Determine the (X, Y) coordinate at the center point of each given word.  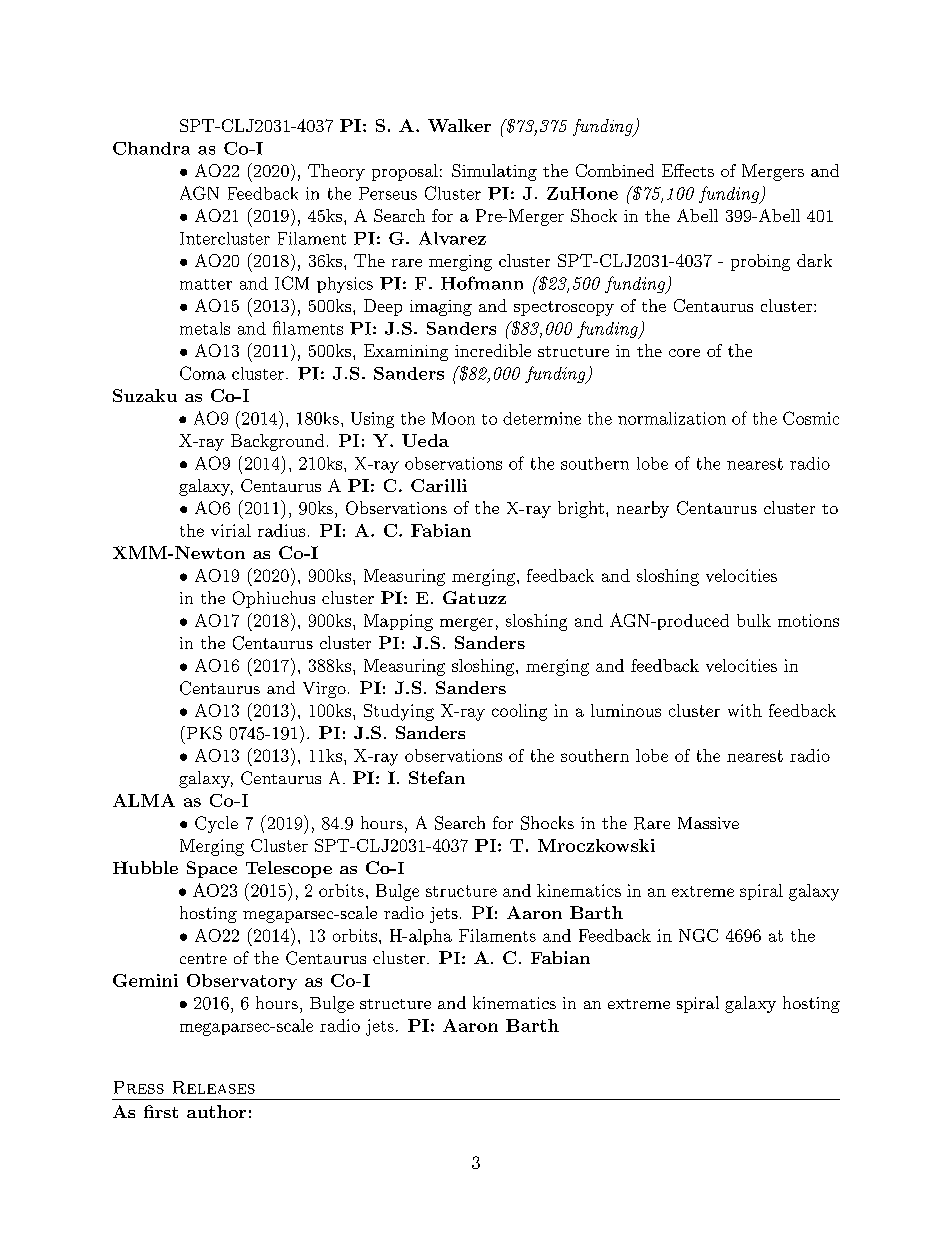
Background (277, 442)
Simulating (494, 172)
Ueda (425, 440)
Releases (214, 1087)
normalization (672, 418)
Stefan (437, 777)
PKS (203, 733)
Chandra (151, 148)
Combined (615, 170)
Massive (708, 823)
